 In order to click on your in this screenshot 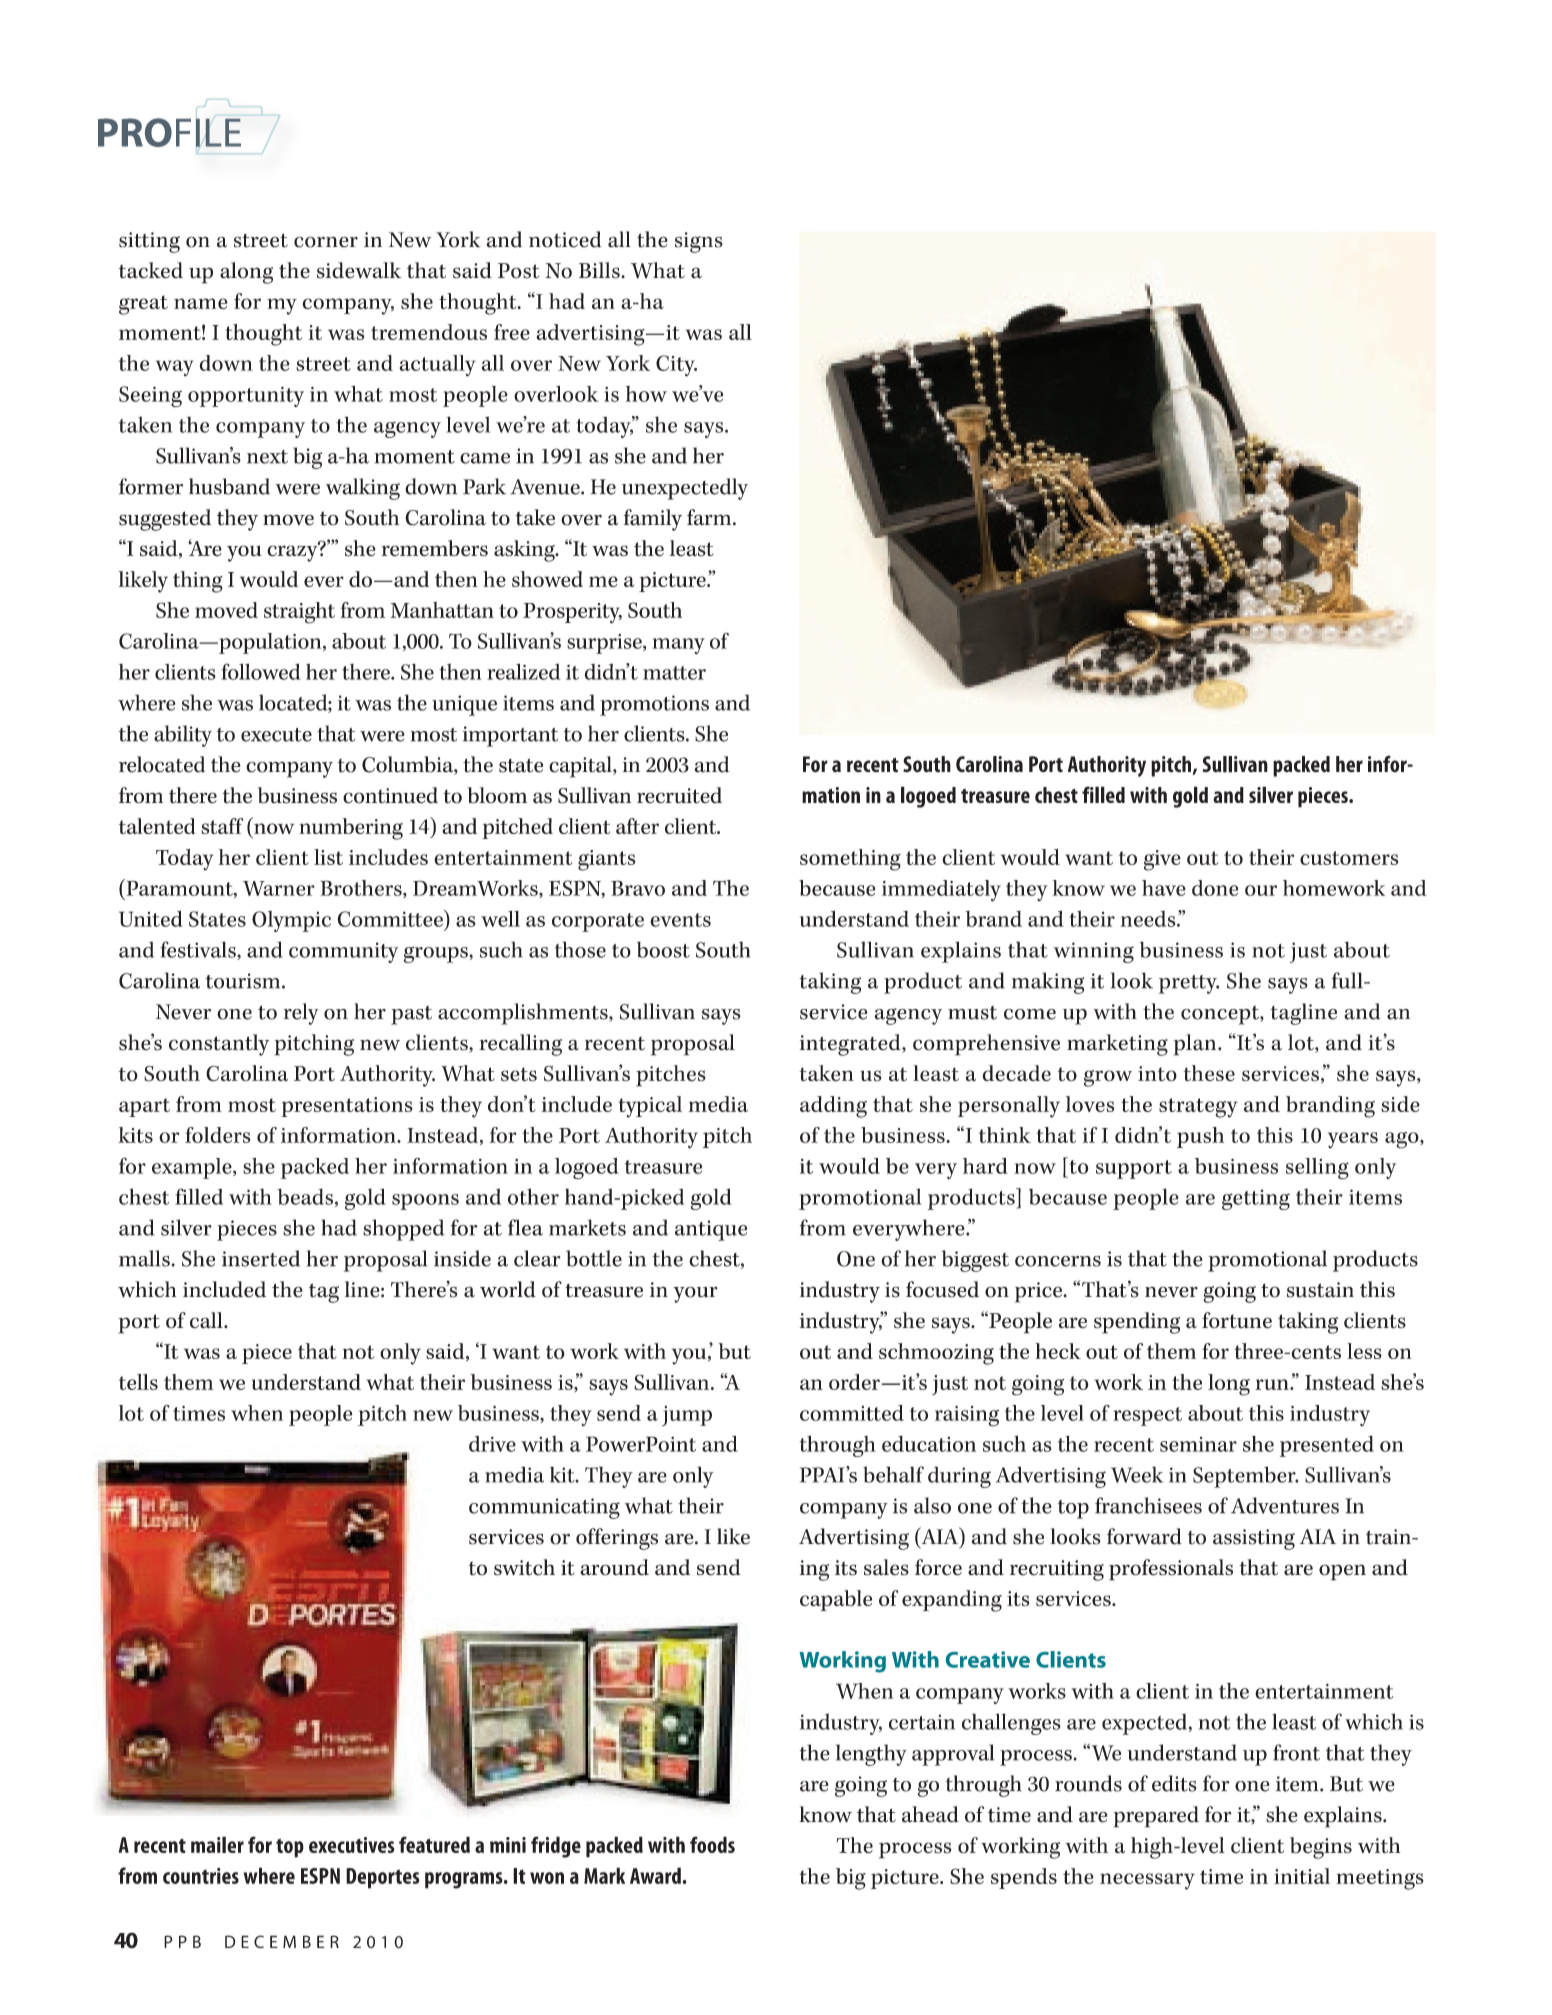, I will do `click(695, 1294)`.
